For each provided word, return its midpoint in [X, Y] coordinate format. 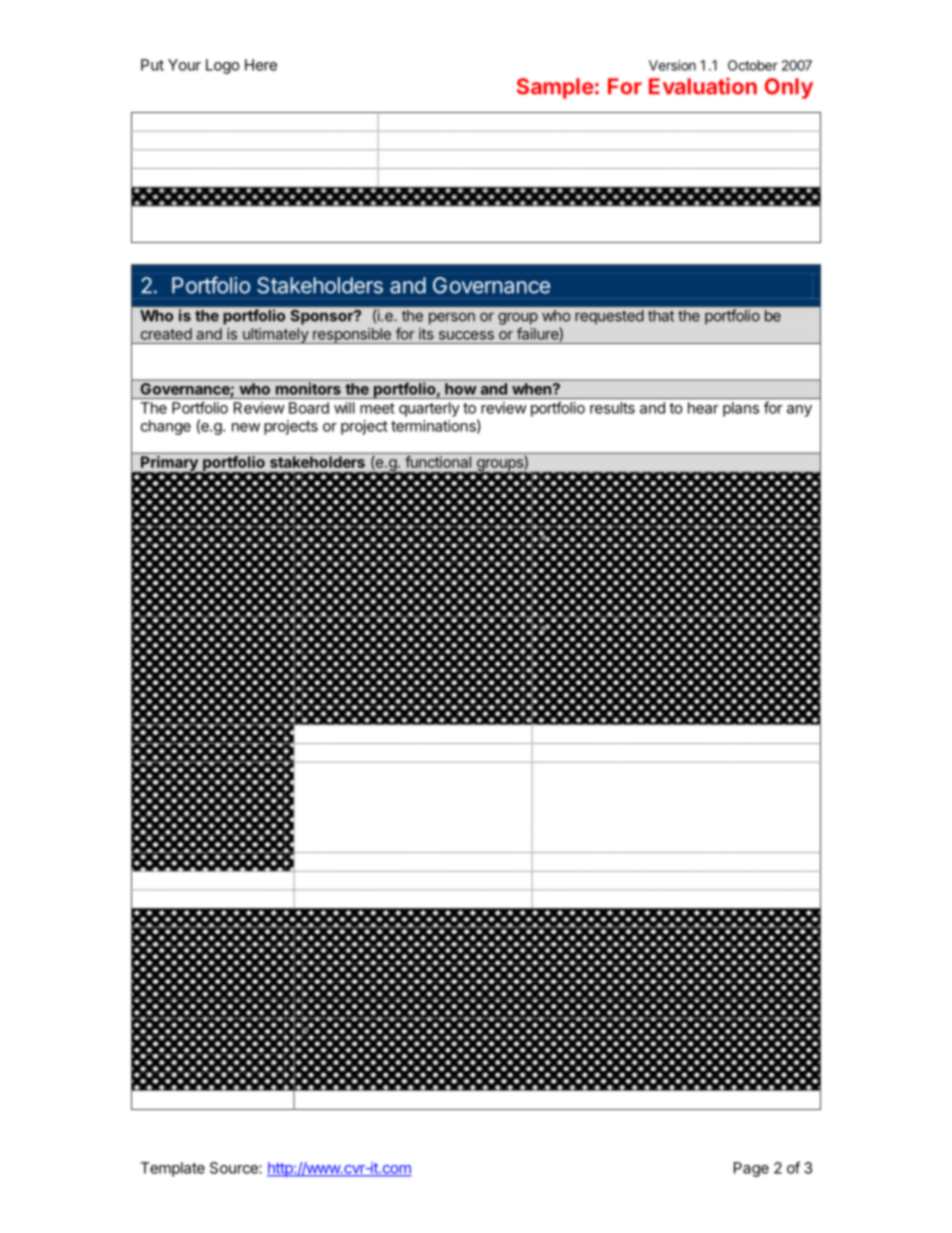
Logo [223, 66]
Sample [555, 88]
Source [235, 1168]
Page [751, 1169]
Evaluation [703, 86]
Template [172, 1169]
